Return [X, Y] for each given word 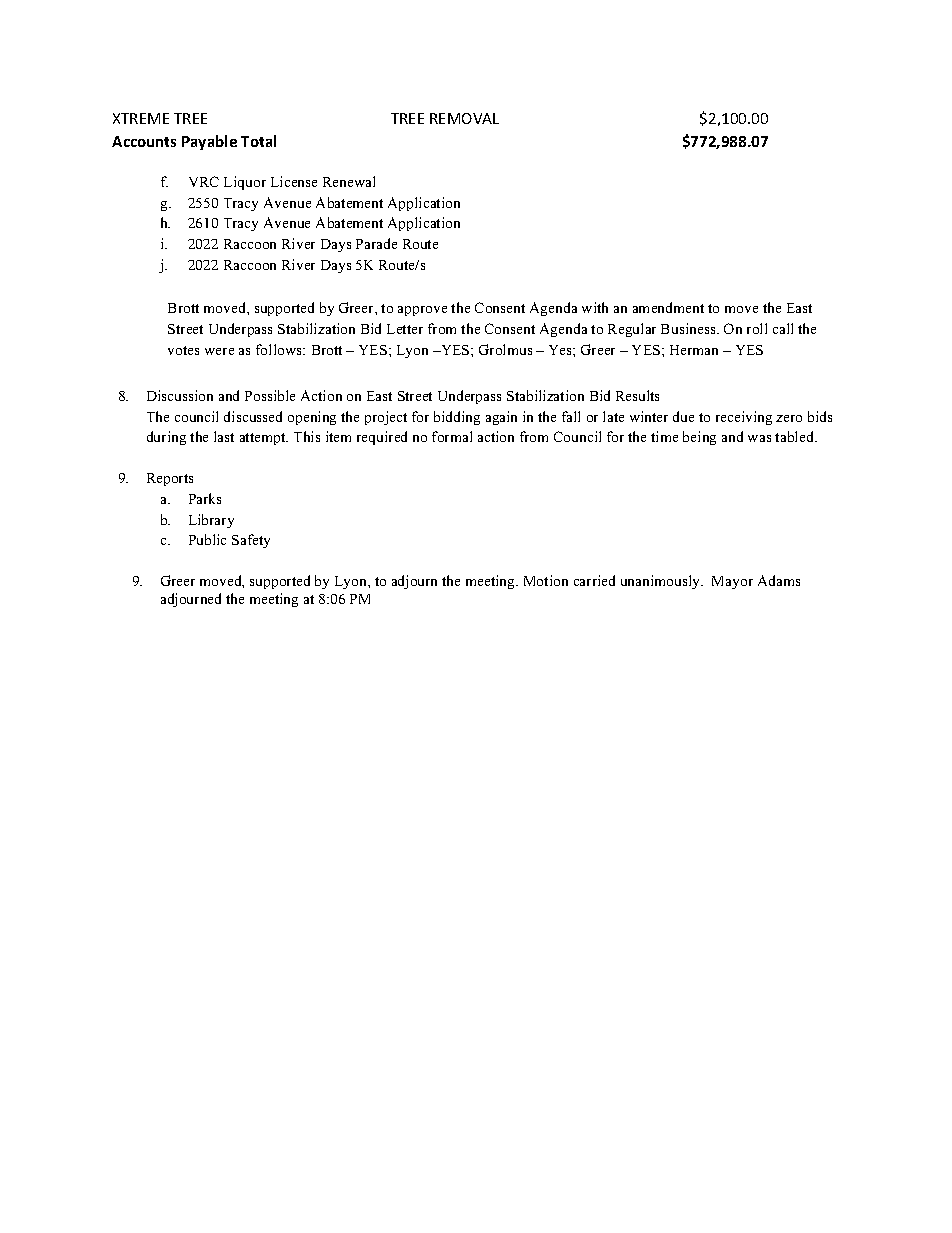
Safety [251, 541]
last [224, 436]
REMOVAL [464, 118]
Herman [694, 350]
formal [452, 436]
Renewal [349, 181]
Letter [405, 329]
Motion [546, 580]
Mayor [732, 582]
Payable [209, 142]
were [219, 351]
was [759, 438]
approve [422, 311]
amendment [668, 307]
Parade [376, 243]
